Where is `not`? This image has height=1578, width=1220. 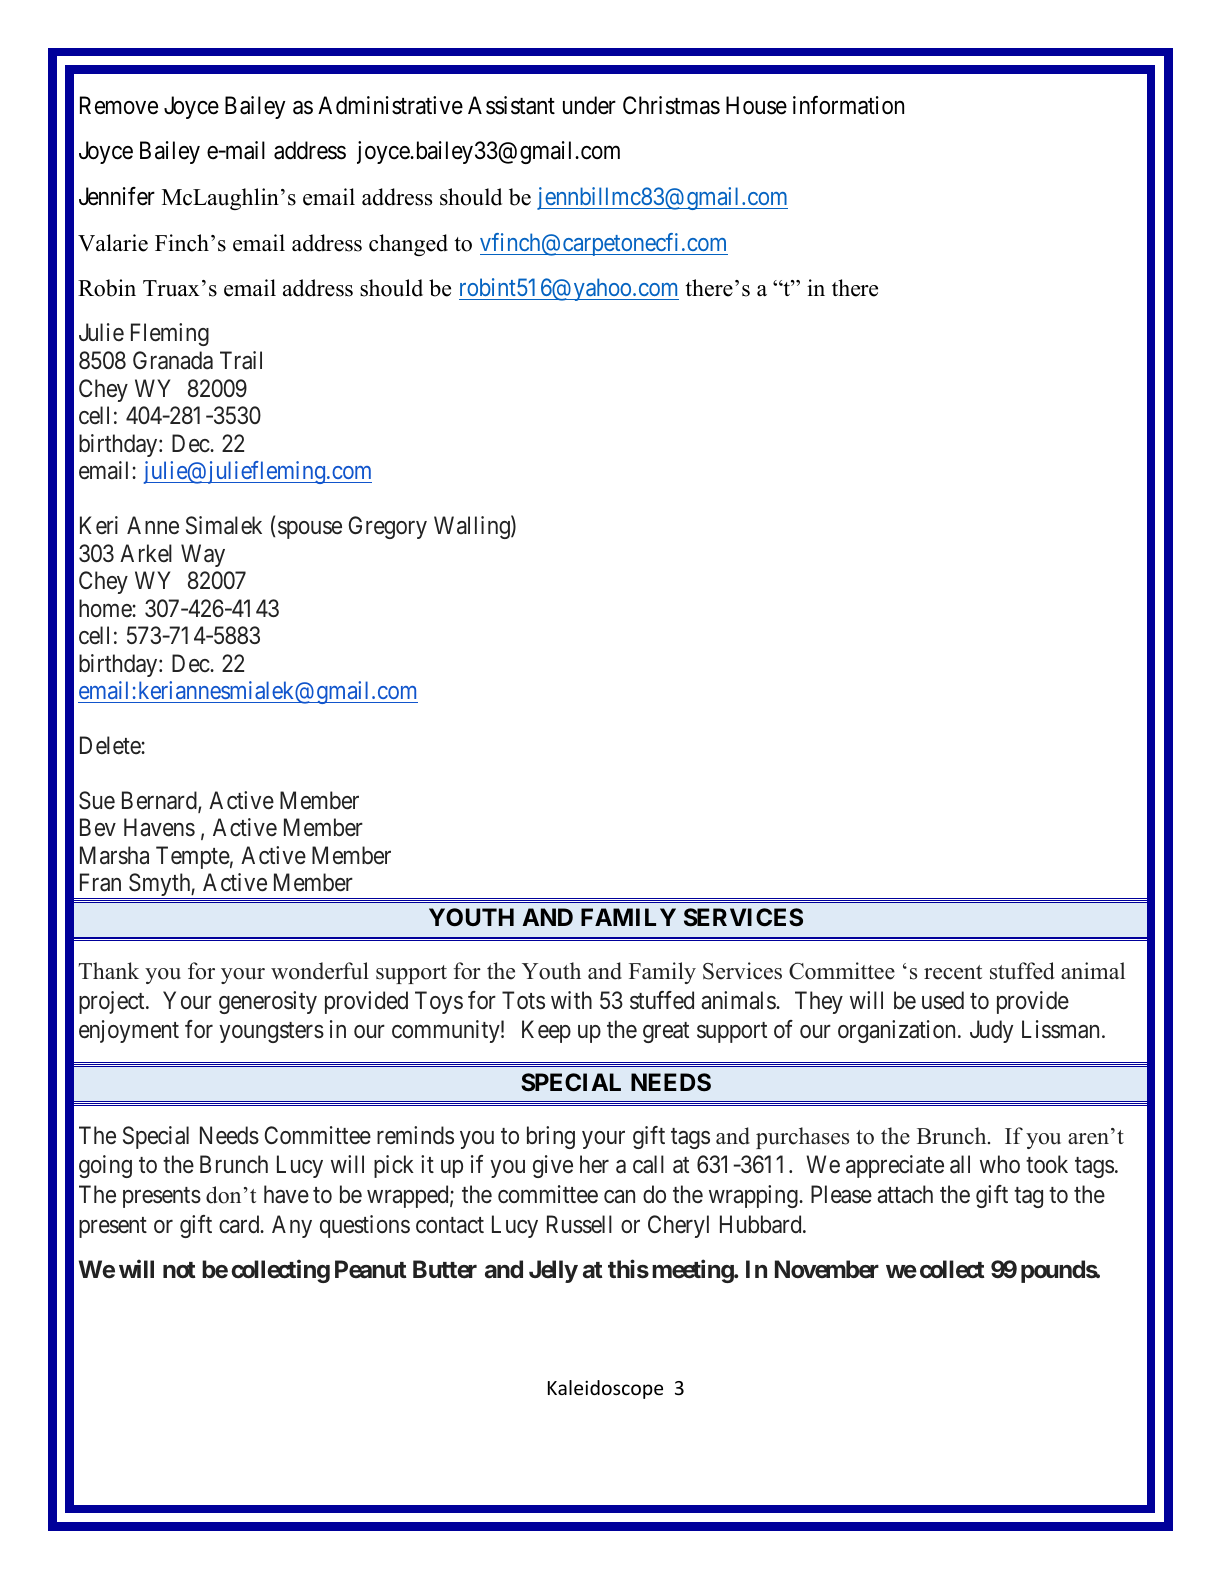 not is located at coordinates (179, 1270).
